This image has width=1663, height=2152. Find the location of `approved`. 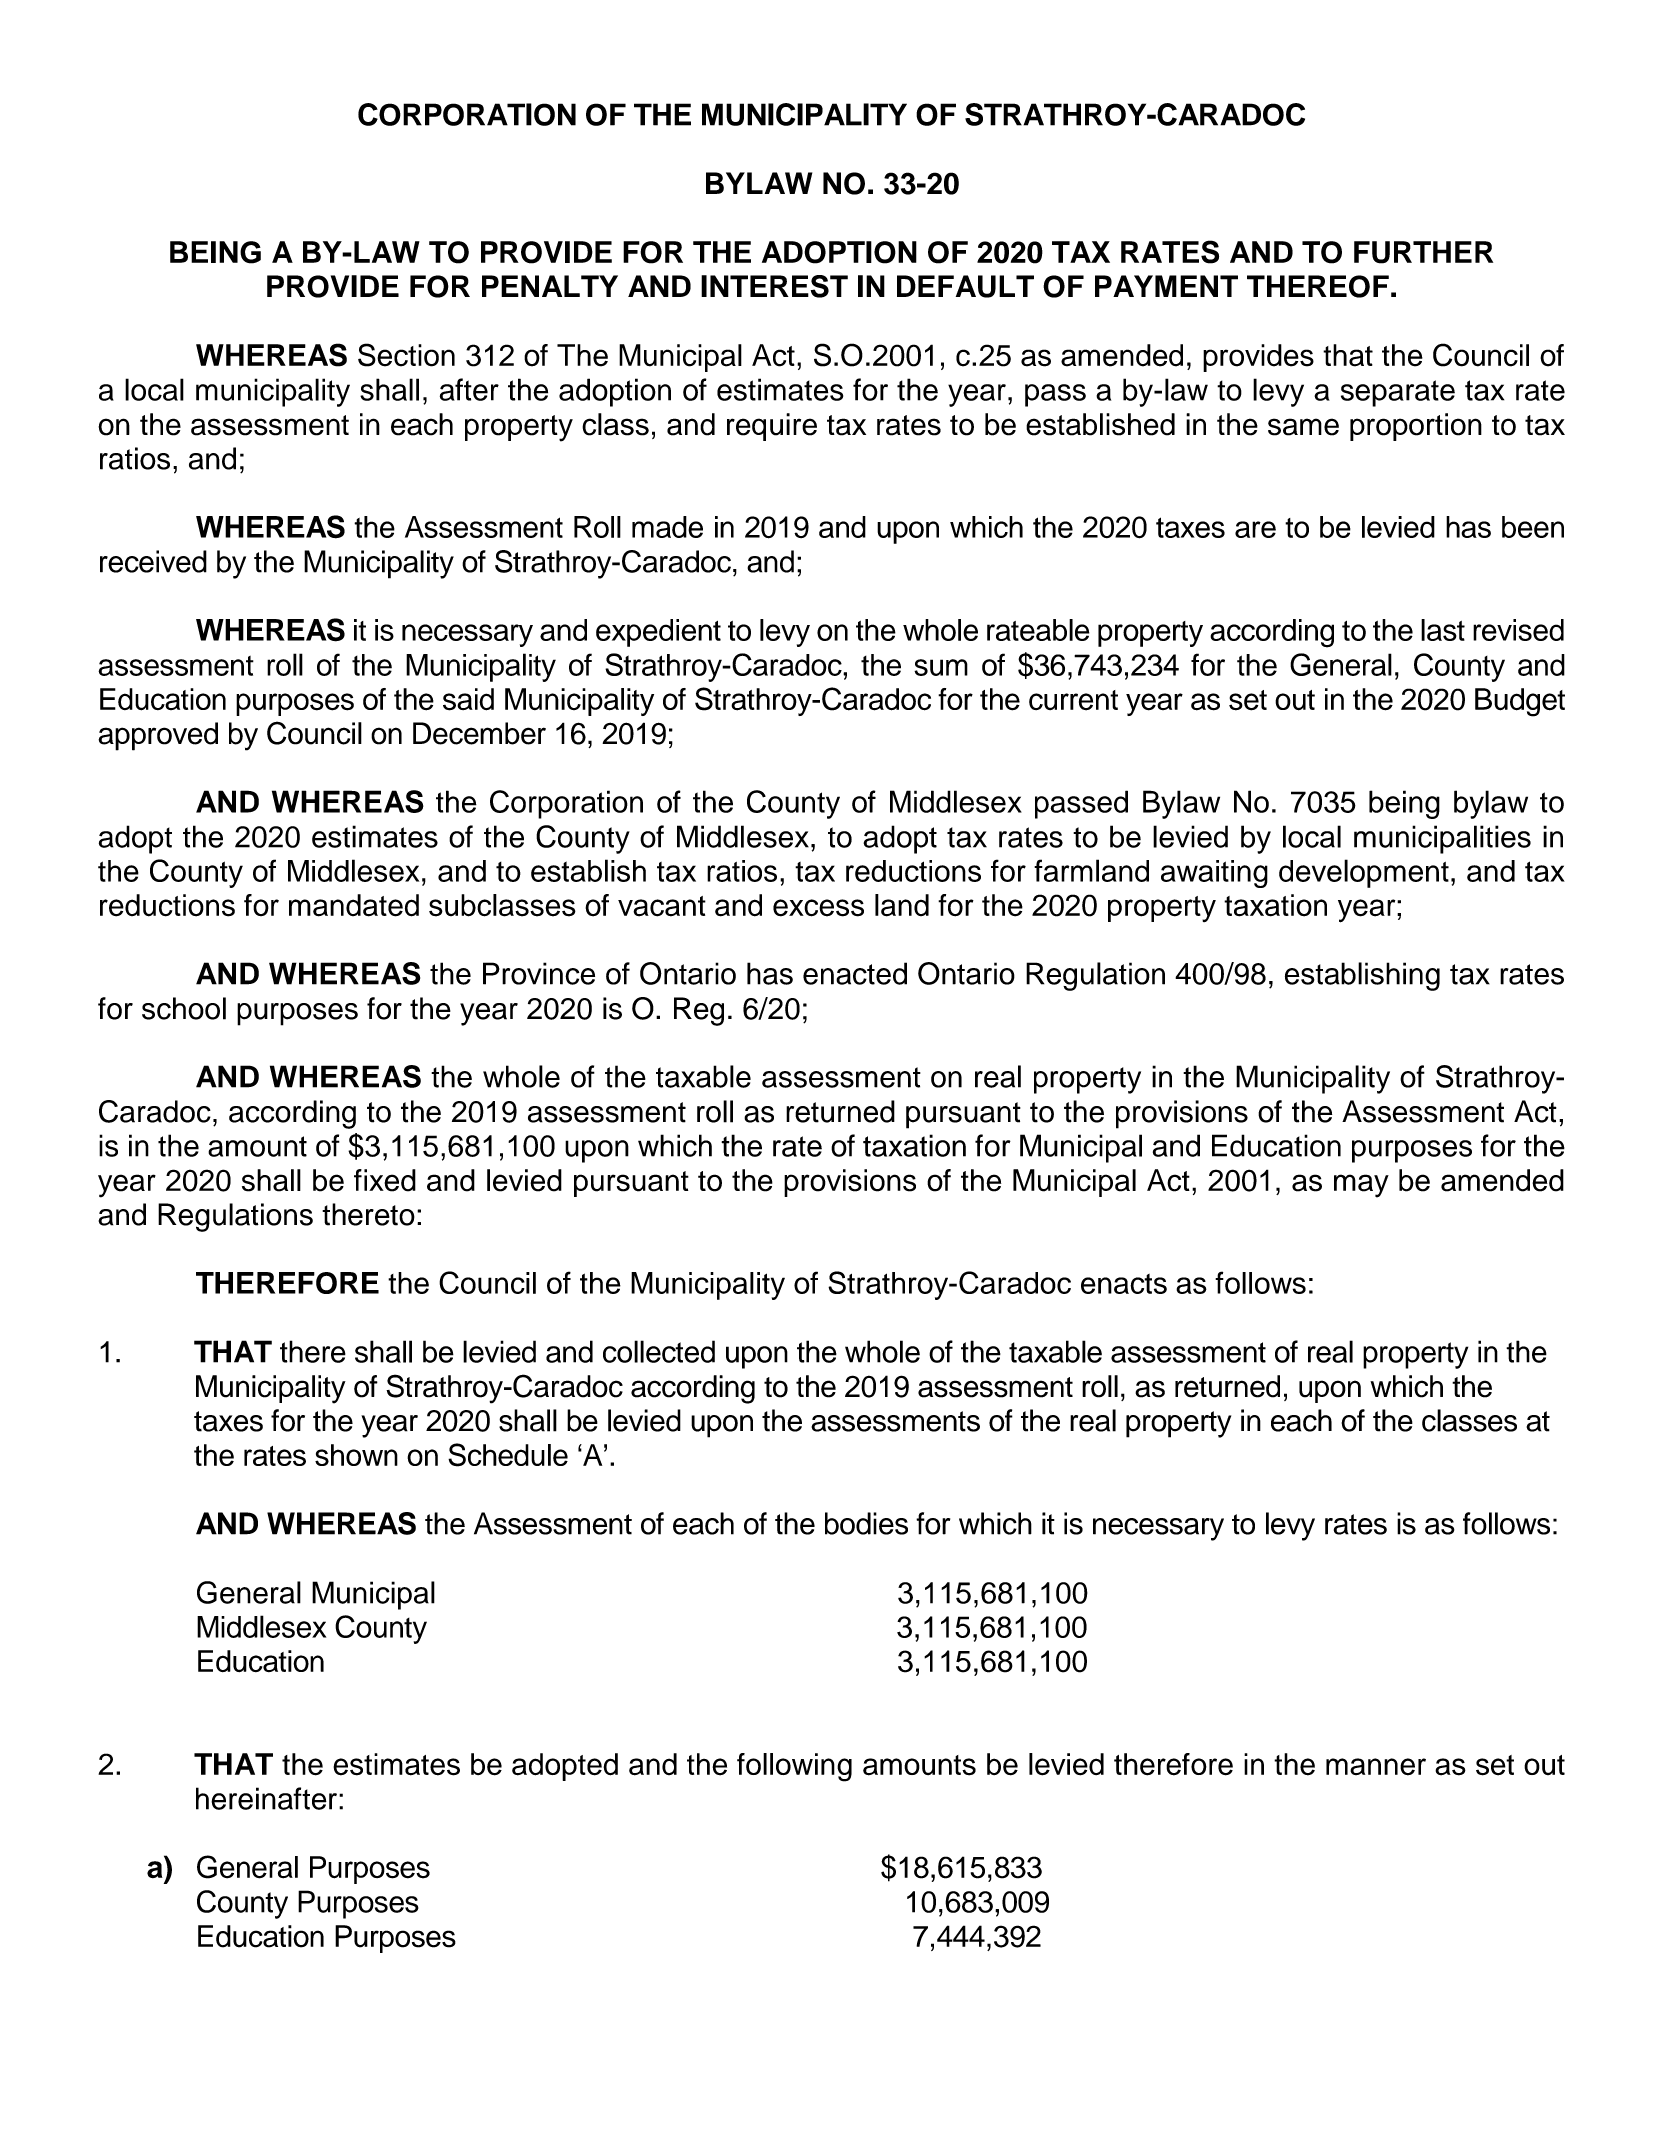

approved is located at coordinates (158, 736).
